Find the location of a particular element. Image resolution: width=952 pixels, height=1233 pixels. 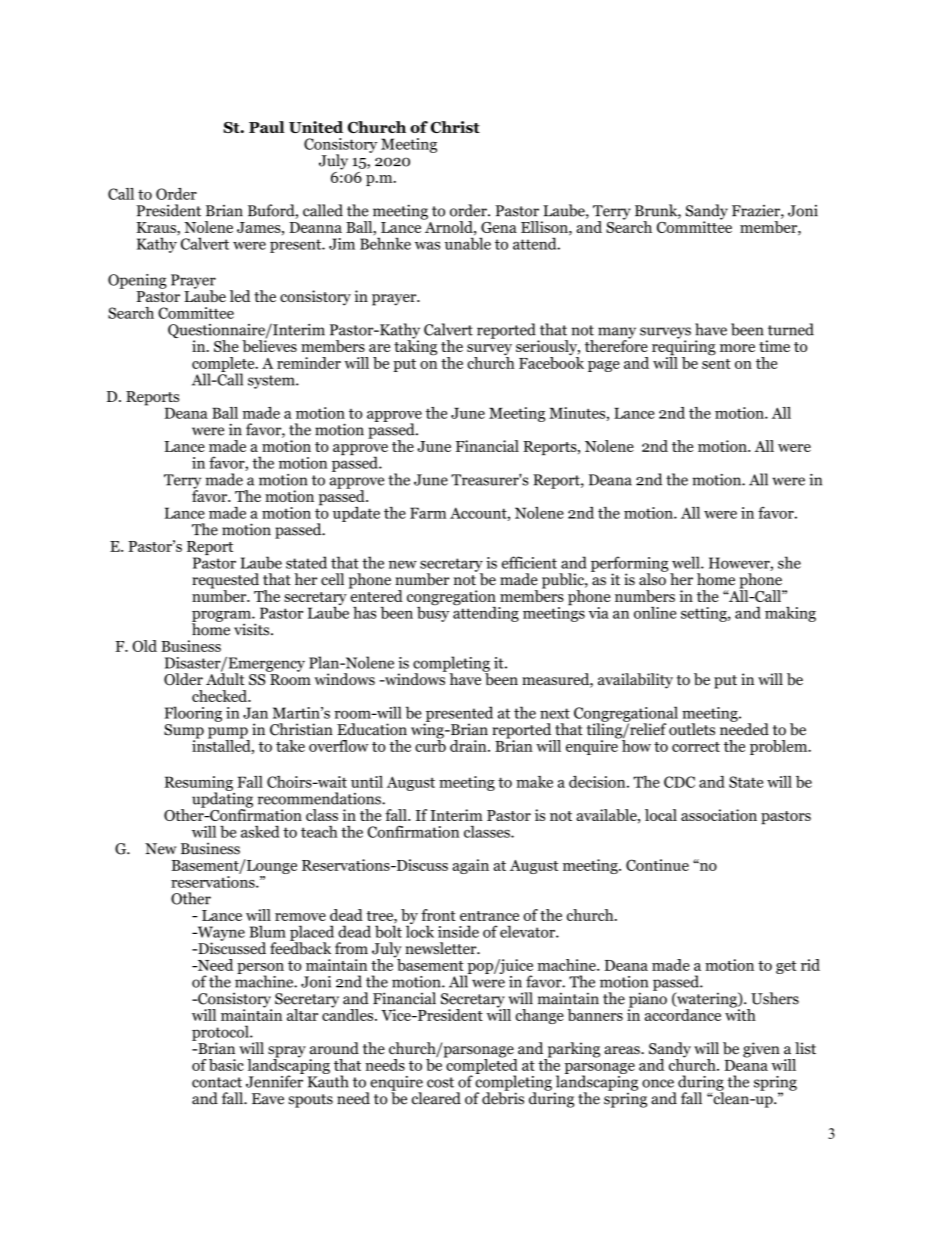

Gena is located at coordinates (499, 227).
